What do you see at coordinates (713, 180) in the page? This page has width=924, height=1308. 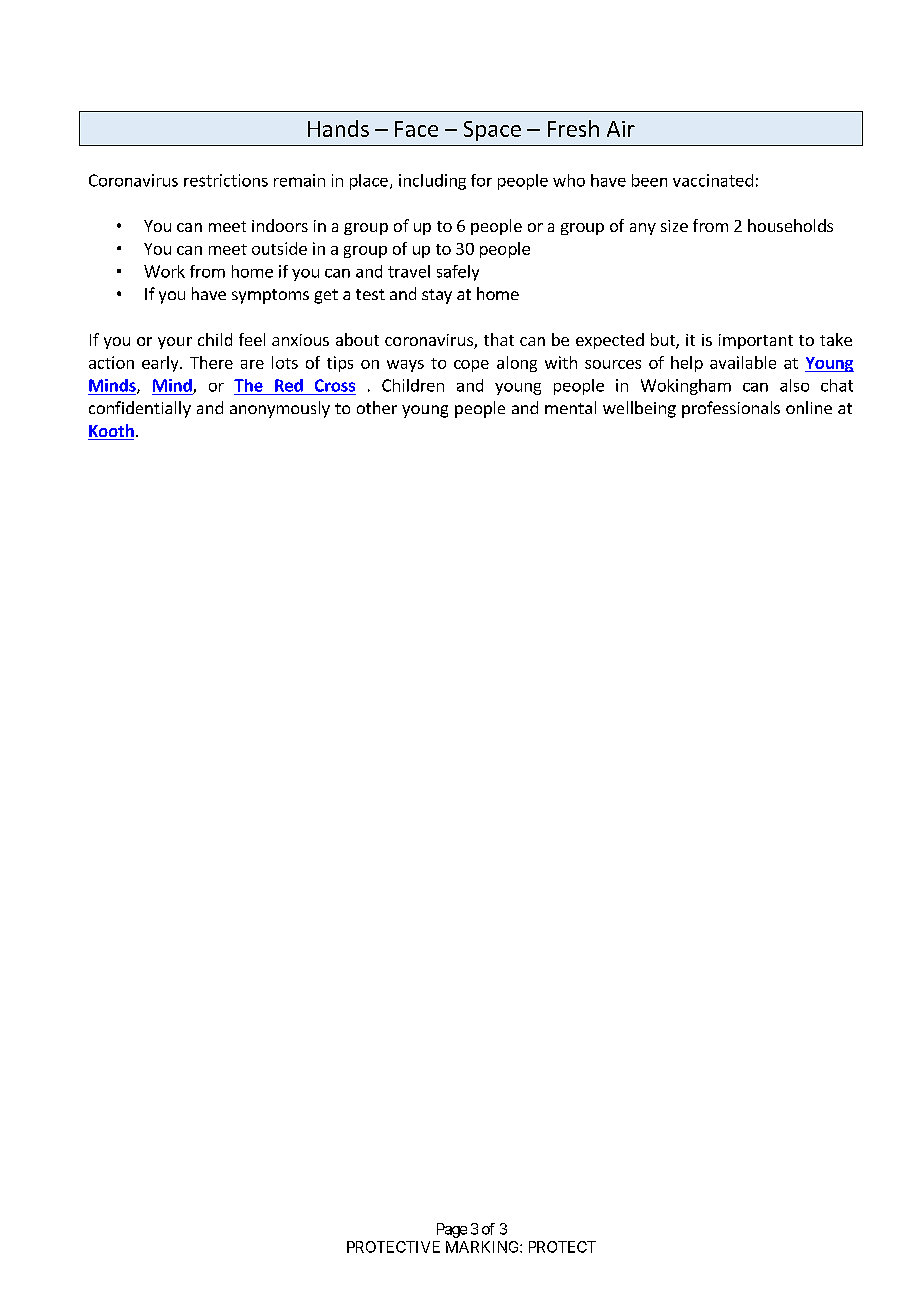 I see `vaccinated` at bounding box center [713, 180].
